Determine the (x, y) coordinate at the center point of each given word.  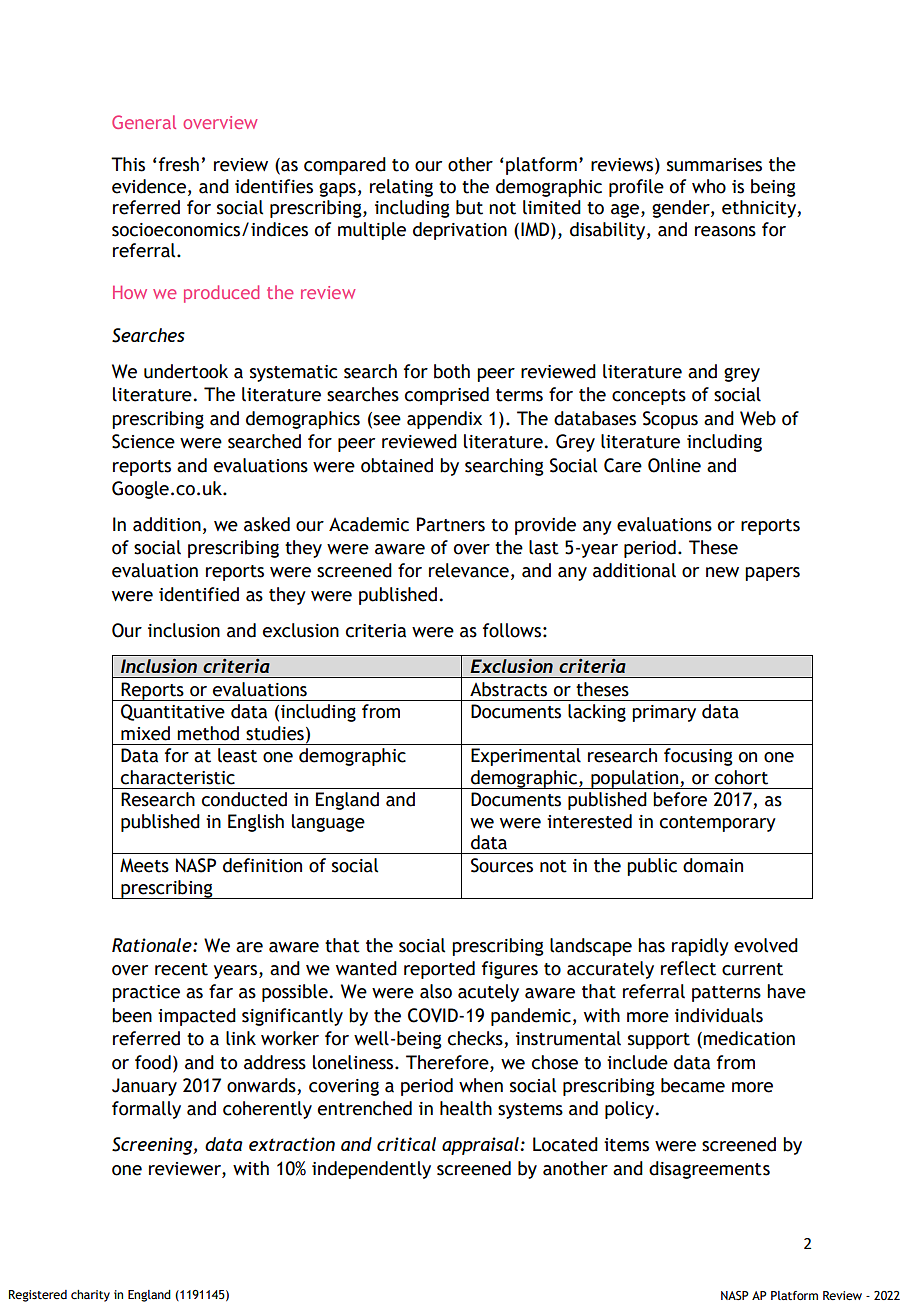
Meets (144, 865)
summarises (714, 165)
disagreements (709, 1170)
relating (401, 188)
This (128, 164)
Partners (451, 524)
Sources (502, 865)
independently (371, 1170)
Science (143, 441)
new (722, 572)
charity (90, 1296)
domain (713, 865)
